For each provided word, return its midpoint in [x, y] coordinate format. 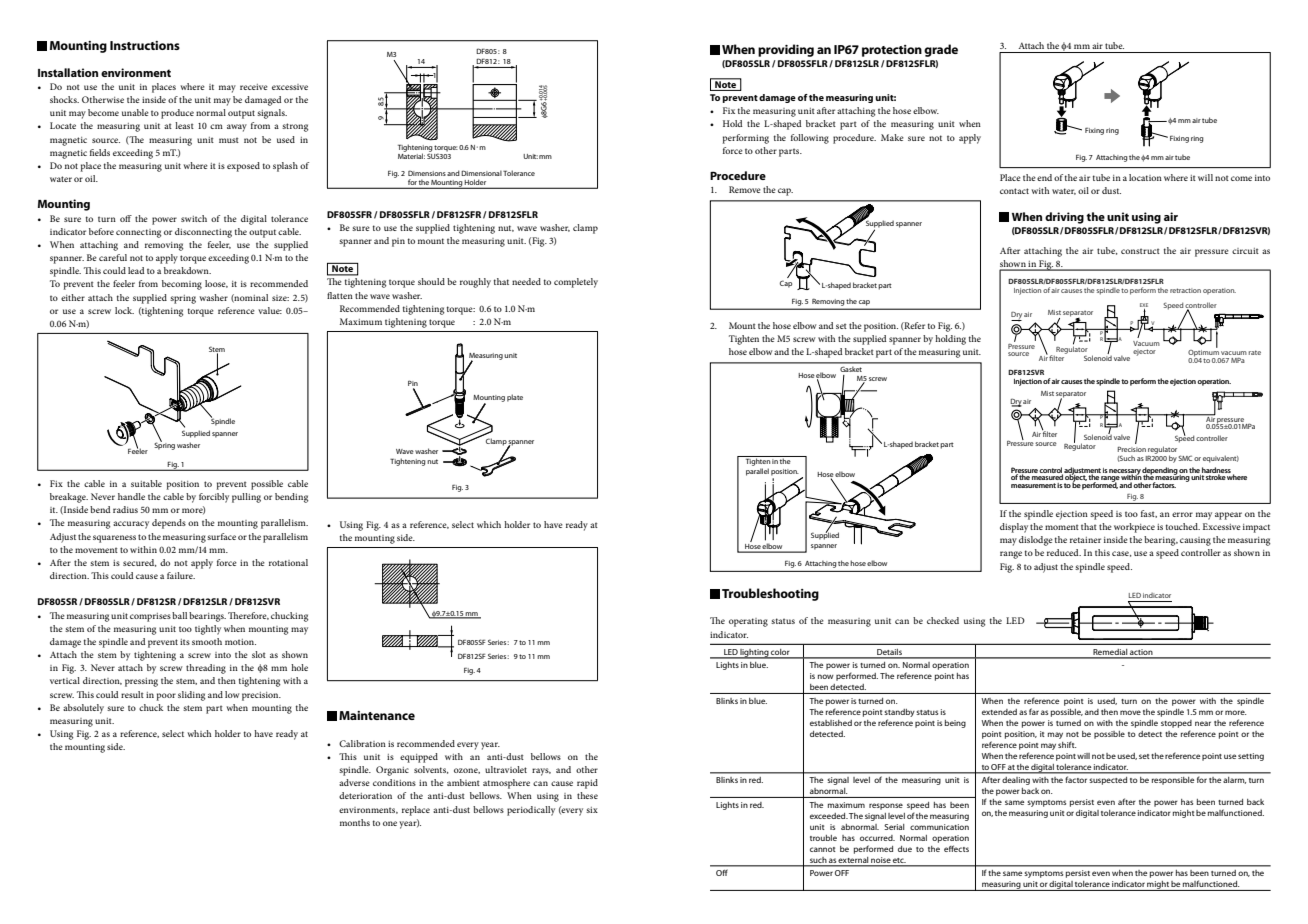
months [355, 822]
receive [254, 87]
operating [748, 622]
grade [941, 50]
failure [181, 575]
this [1102, 552]
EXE [1144, 306]
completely [576, 283]
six [592, 810]
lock [124, 310]
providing [786, 50]
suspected [1108, 781]
